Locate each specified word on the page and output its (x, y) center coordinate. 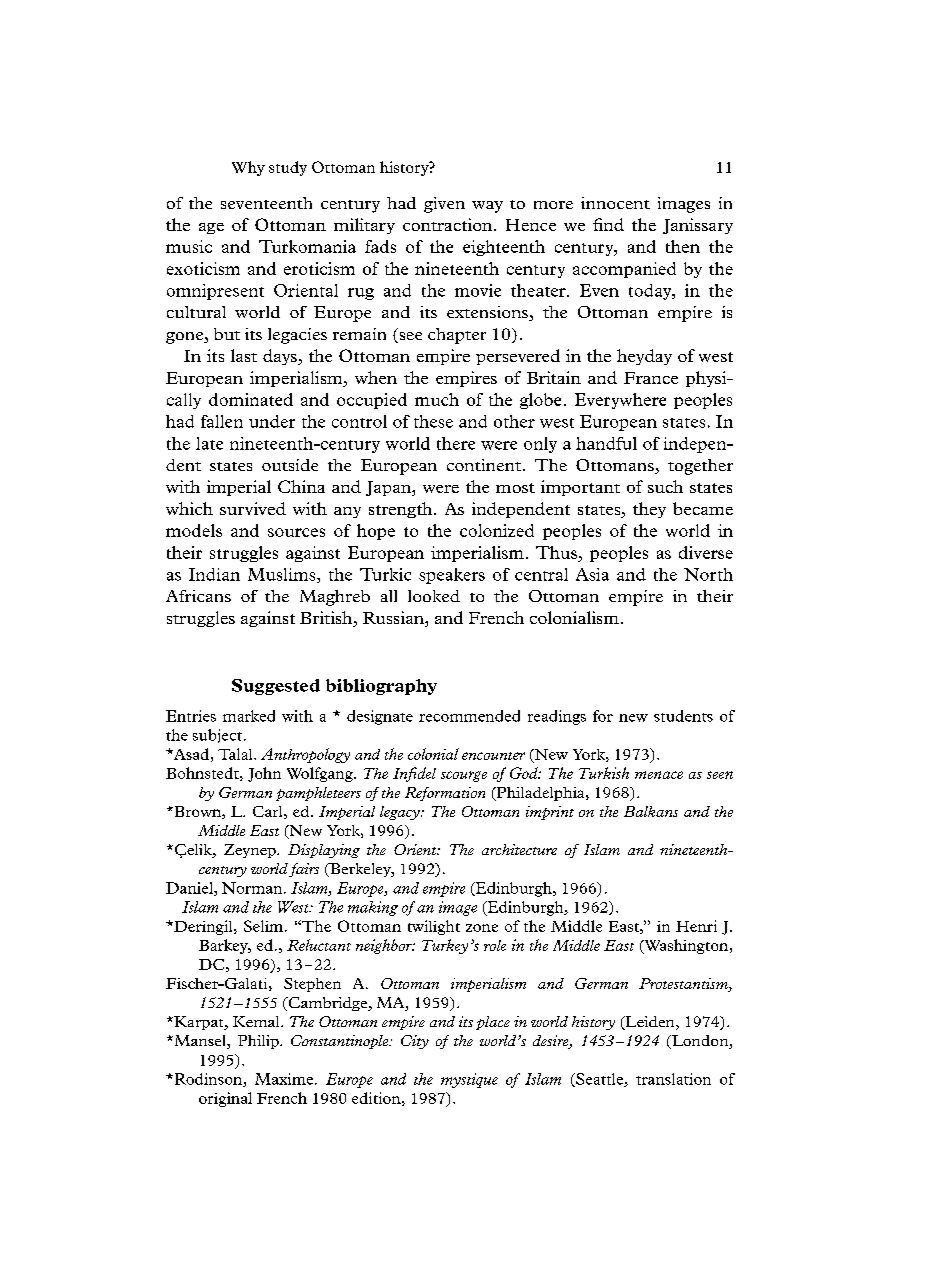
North (708, 574)
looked (434, 596)
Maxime (285, 1079)
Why (248, 168)
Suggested (276, 687)
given (444, 205)
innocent (615, 203)
